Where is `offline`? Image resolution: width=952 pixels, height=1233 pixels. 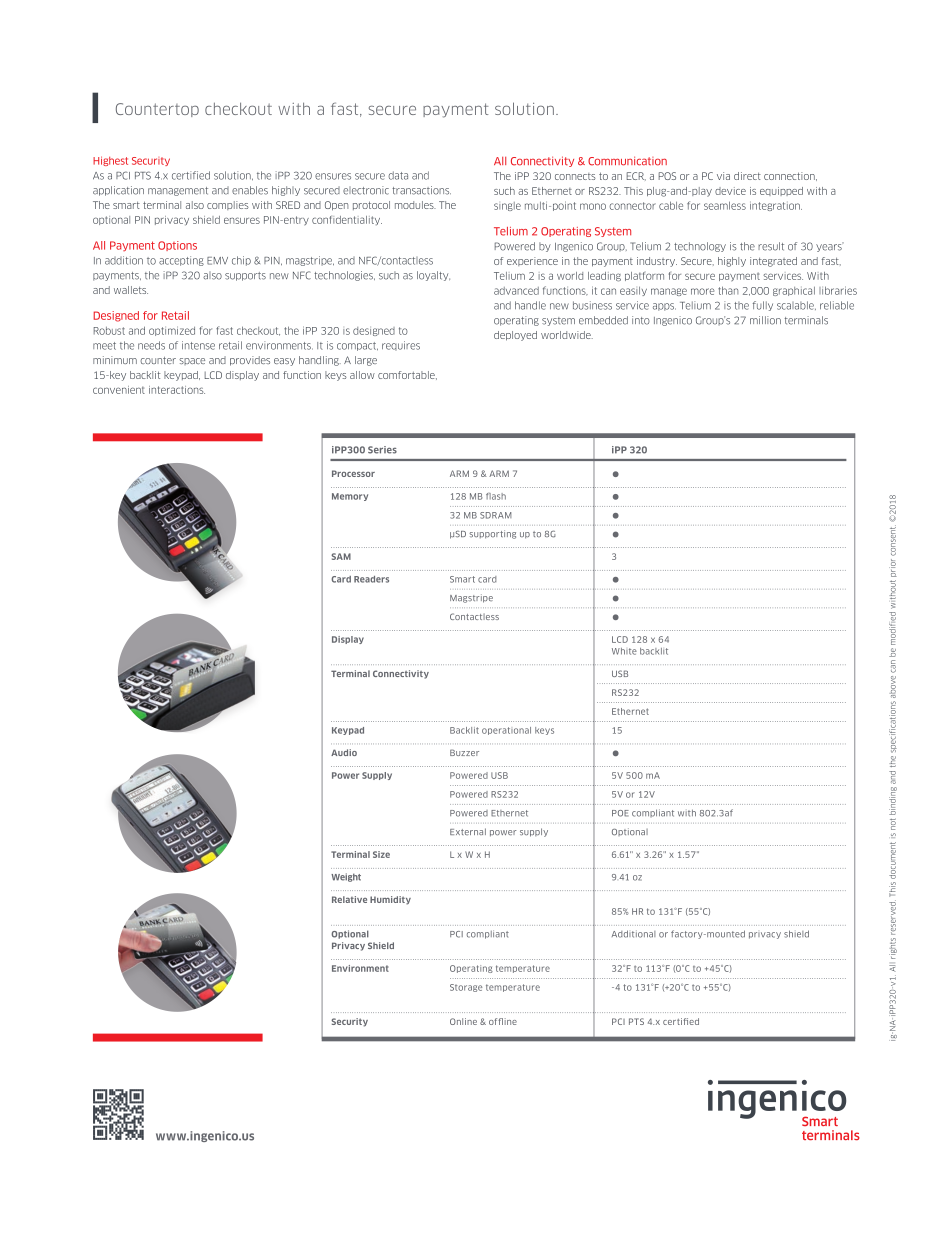
offline is located at coordinates (503, 1021).
